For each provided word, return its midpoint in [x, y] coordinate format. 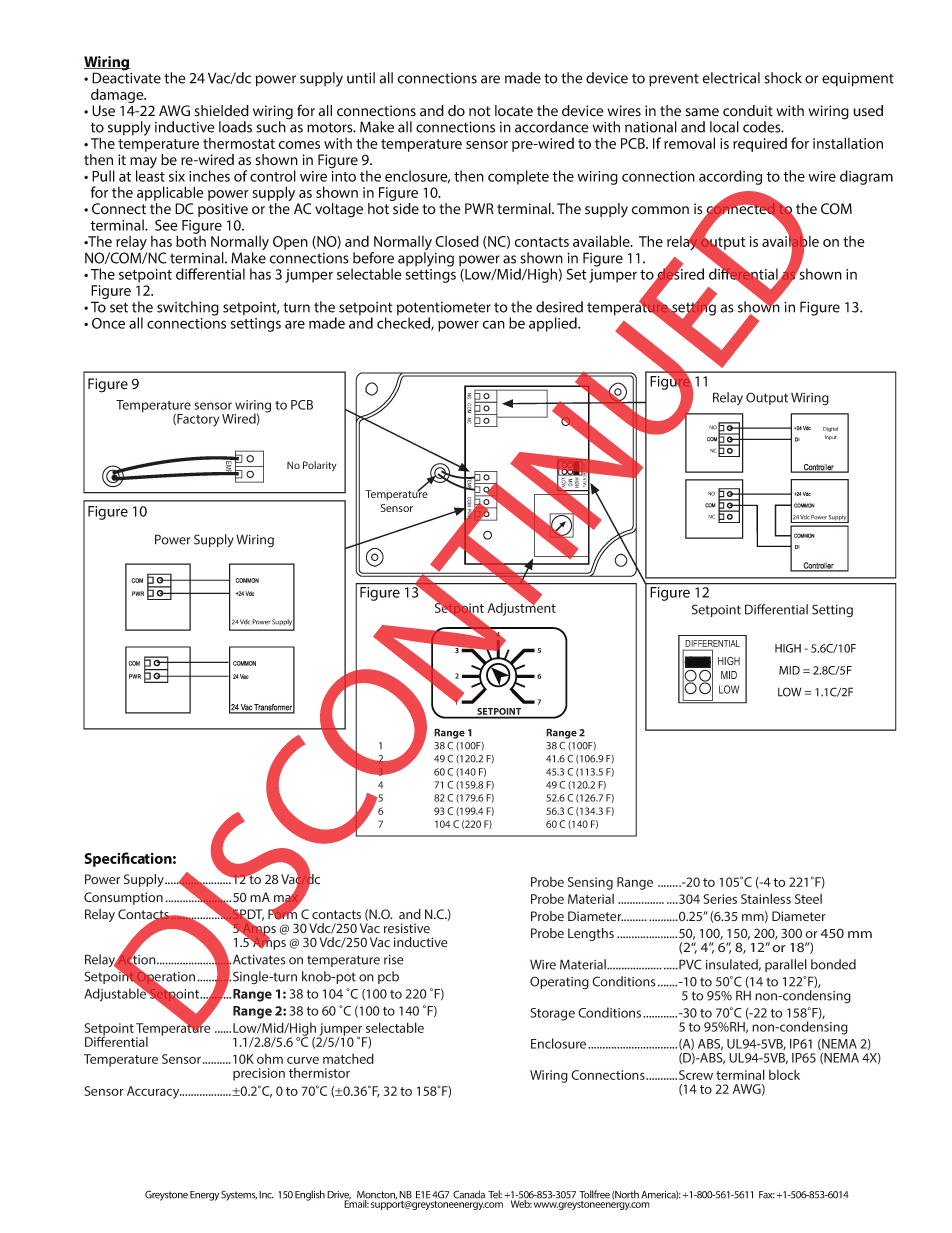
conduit [748, 111]
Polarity [320, 466]
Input [831, 437]
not [479, 111]
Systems [239, 1196]
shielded [221, 111]
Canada [469, 1194]
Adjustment [522, 608]
